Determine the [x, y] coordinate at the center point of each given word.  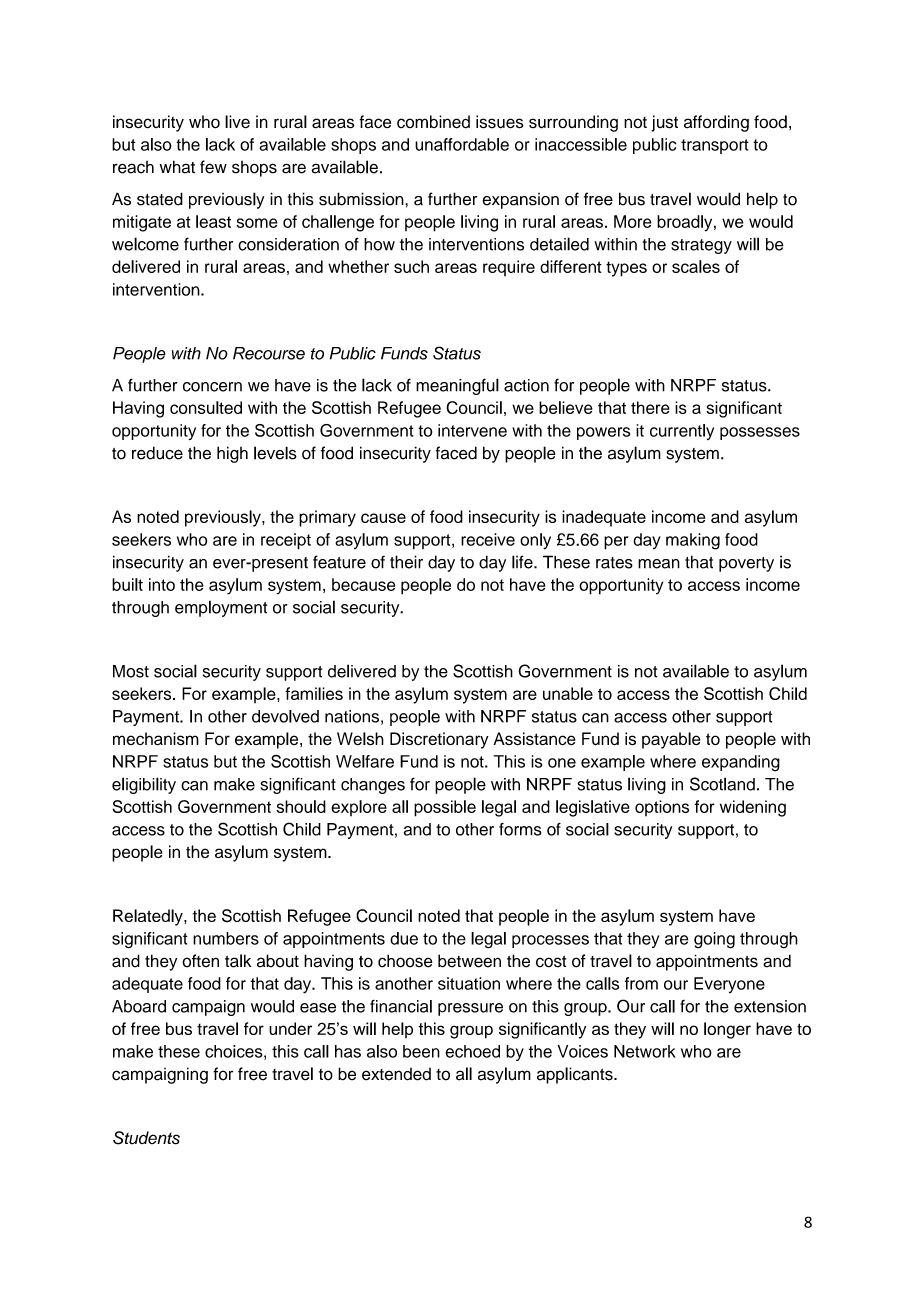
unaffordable [462, 144]
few [213, 167]
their [406, 562]
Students [146, 1138]
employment [221, 608]
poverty [746, 564]
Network [645, 1051]
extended [396, 1074]
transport [715, 146]
